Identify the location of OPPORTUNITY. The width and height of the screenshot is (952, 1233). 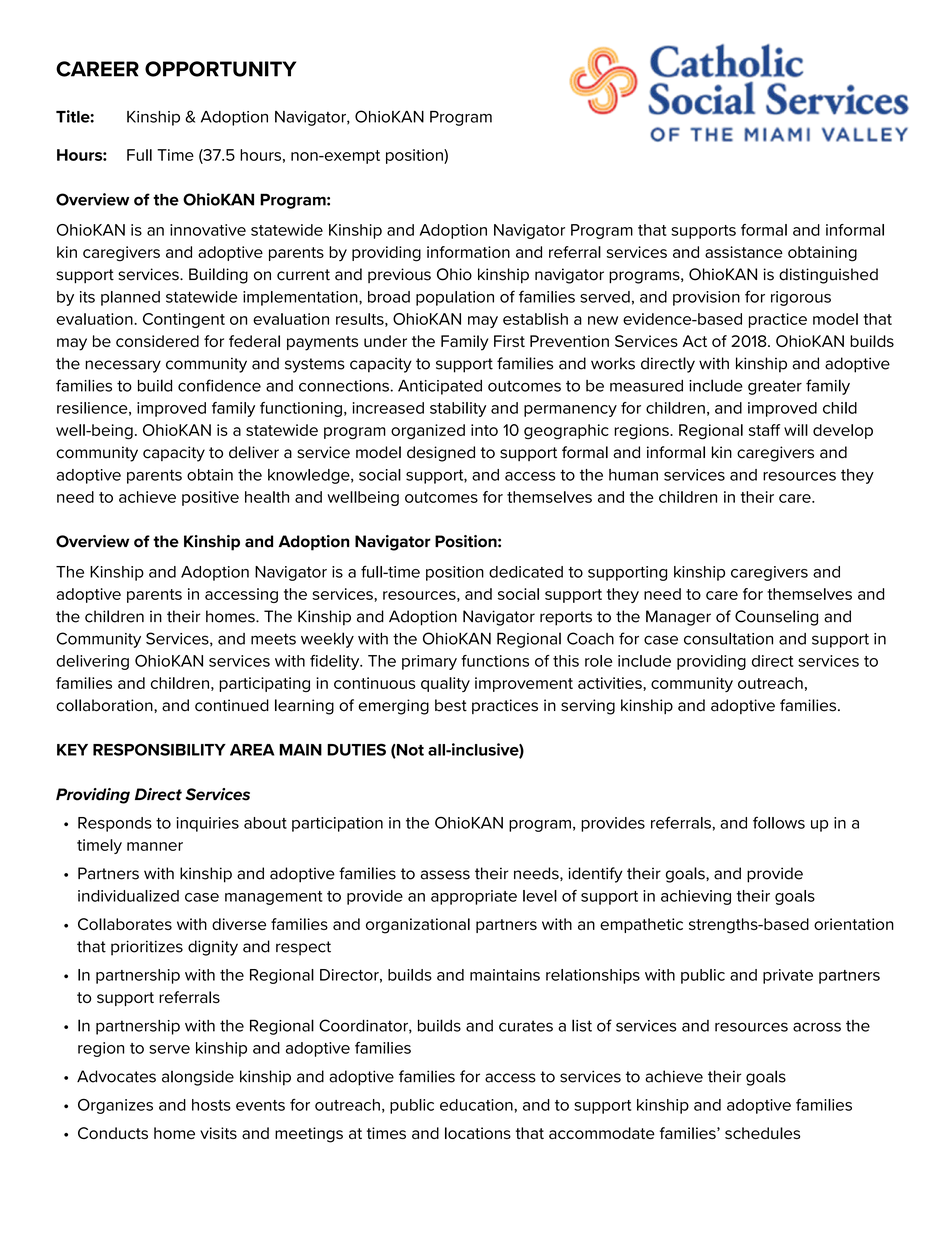
(220, 69).
